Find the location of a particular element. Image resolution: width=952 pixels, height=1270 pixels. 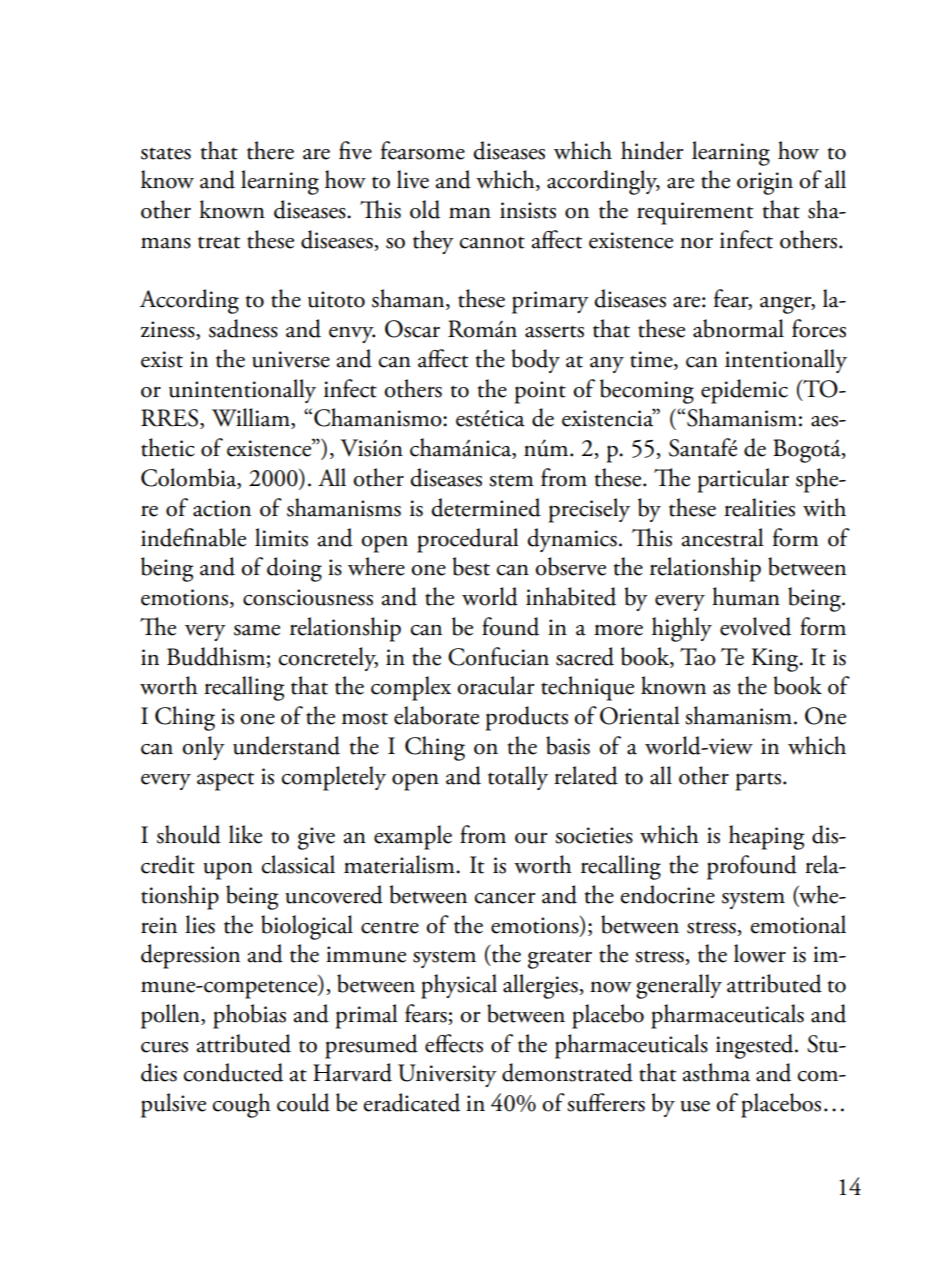

asthma is located at coordinates (716, 1072).
